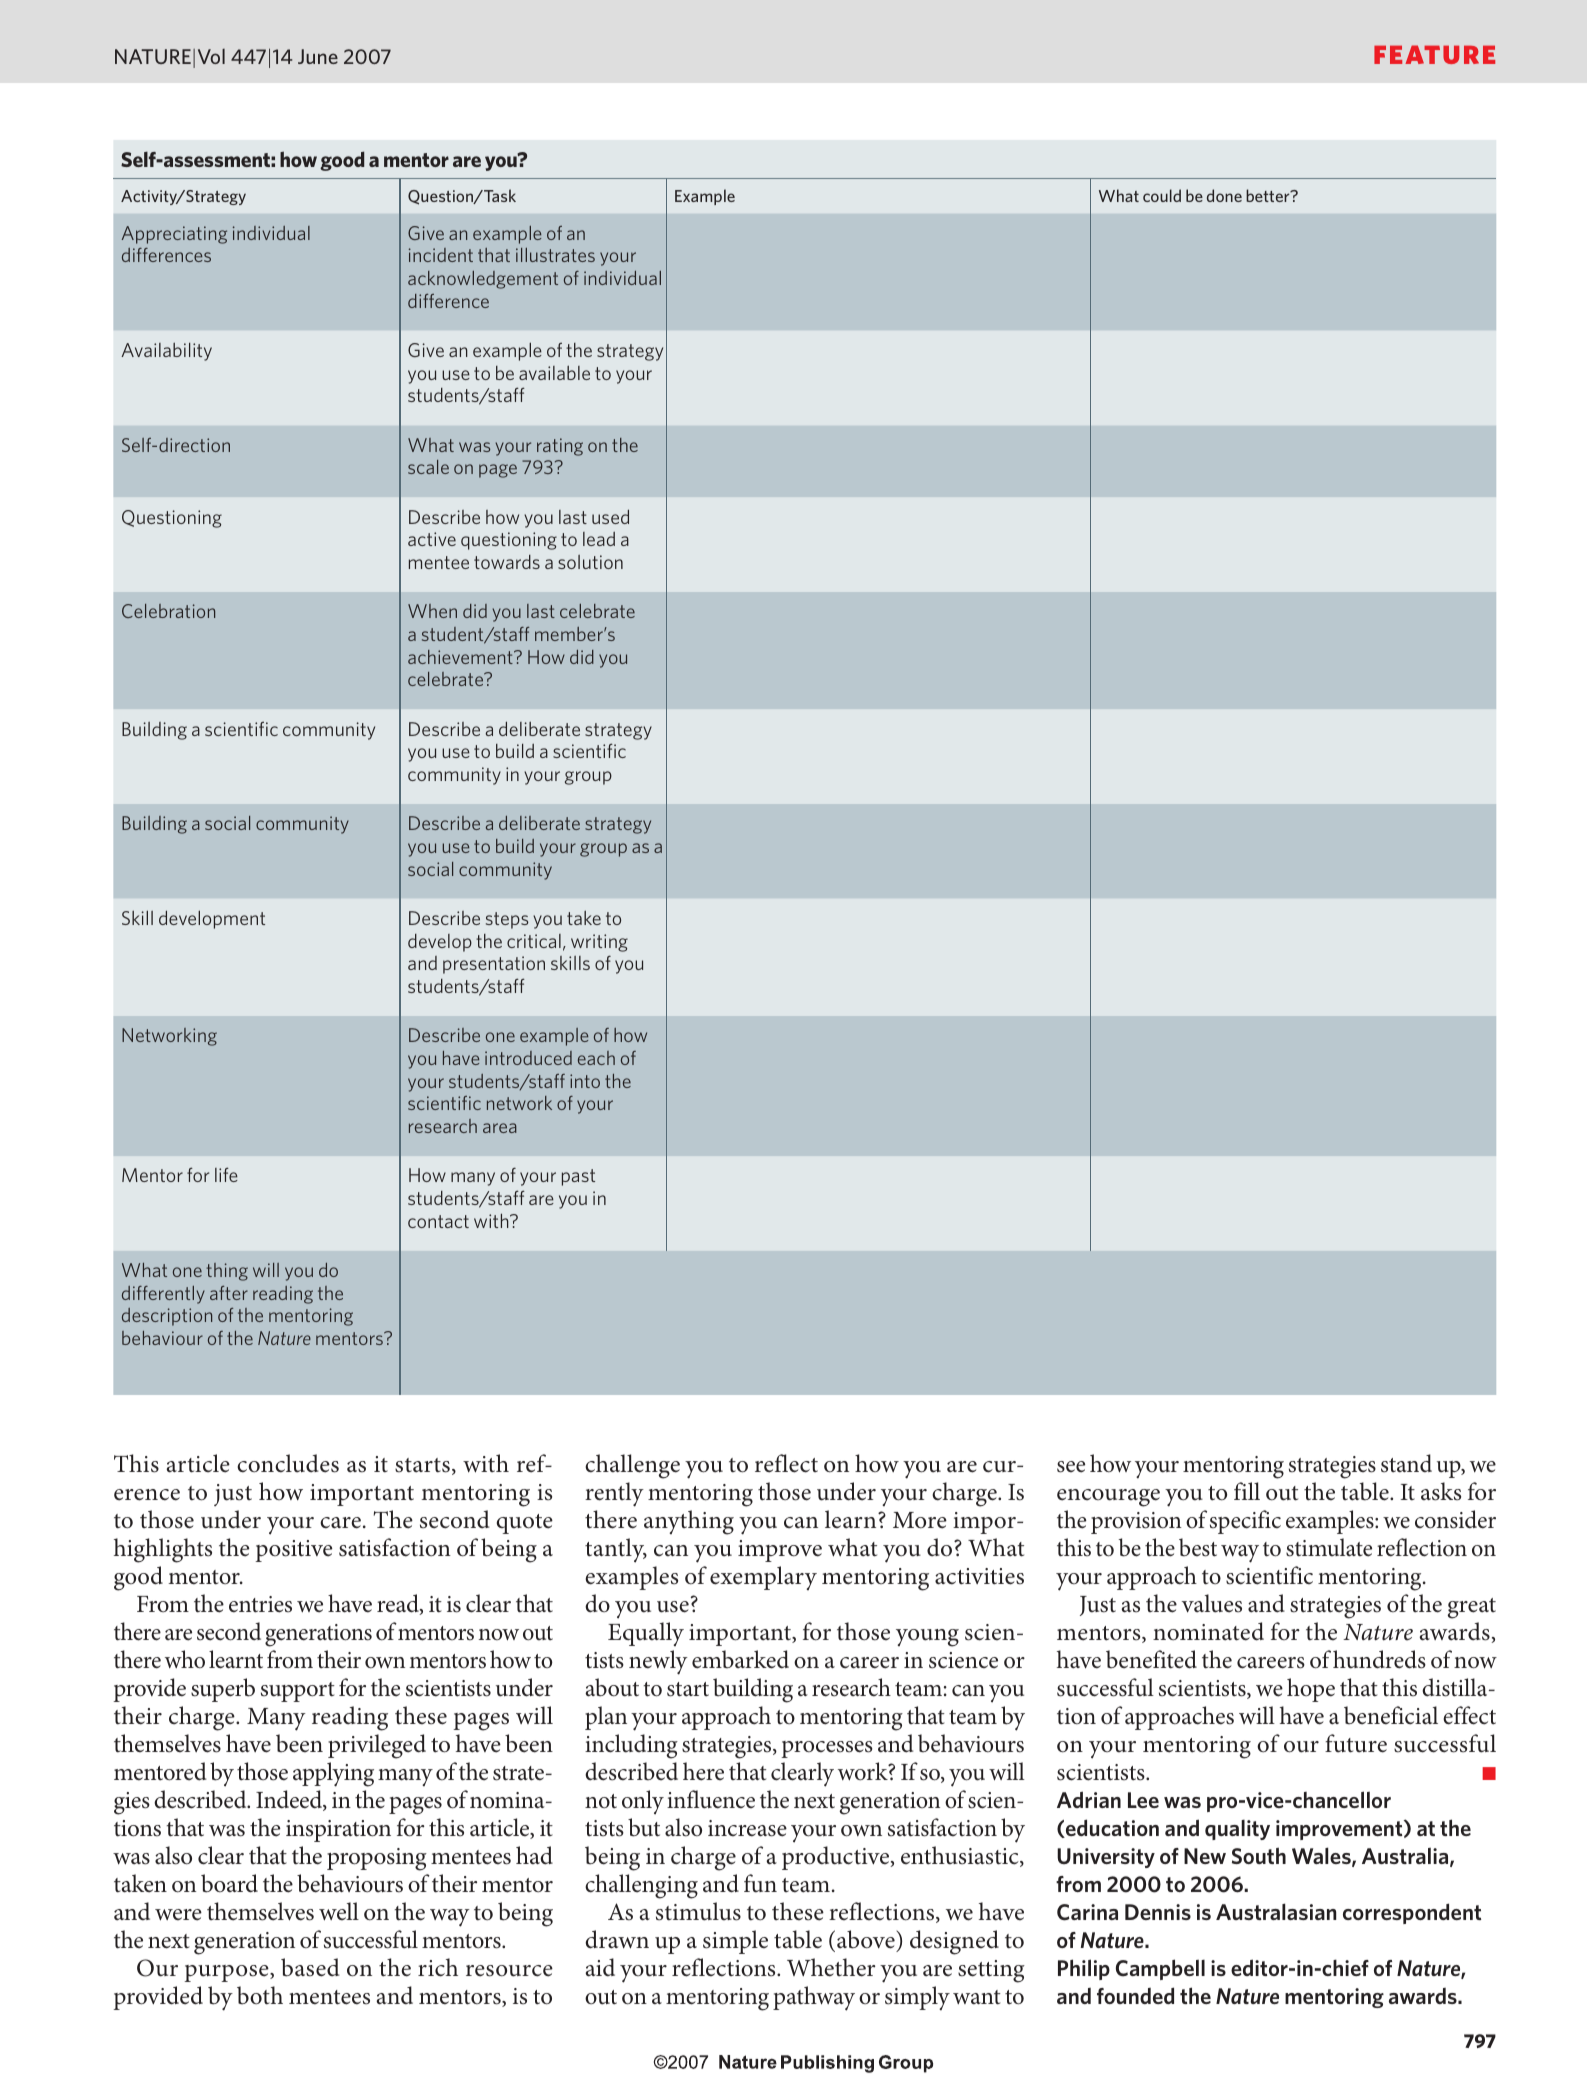 The image size is (1587, 2086). What do you see at coordinates (229, 1293) in the screenshot?
I see `after` at bounding box center [229, 1293].
